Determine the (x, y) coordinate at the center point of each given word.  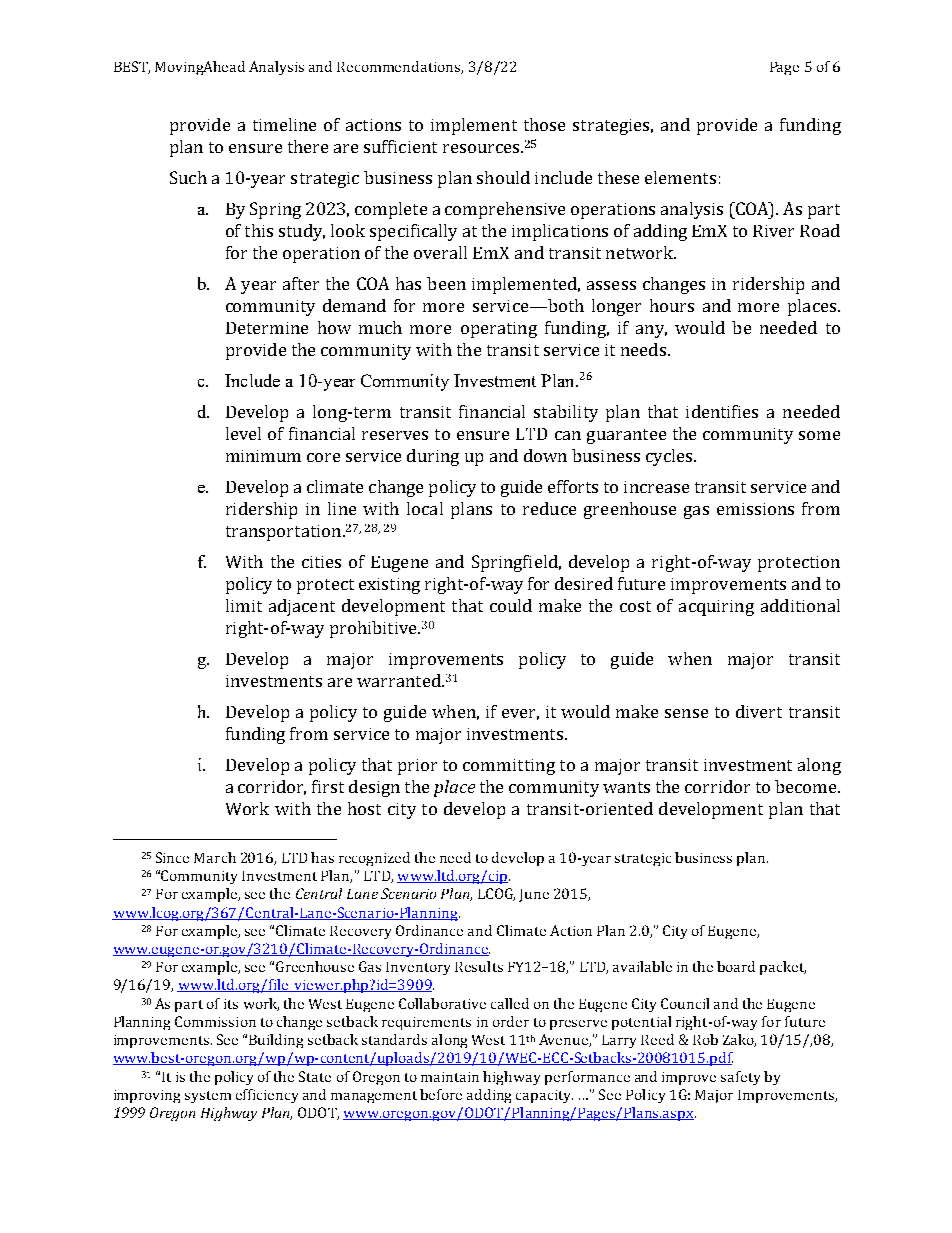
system (208, 1097)
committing (509, 767)
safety (740, 1078)
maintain (450, 1077)
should (503, 177)
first (328, 786)
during (433, 457)
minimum (263, 456)
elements (680, 177)
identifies (722, 411)
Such (188, 177)
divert (759, 711)
